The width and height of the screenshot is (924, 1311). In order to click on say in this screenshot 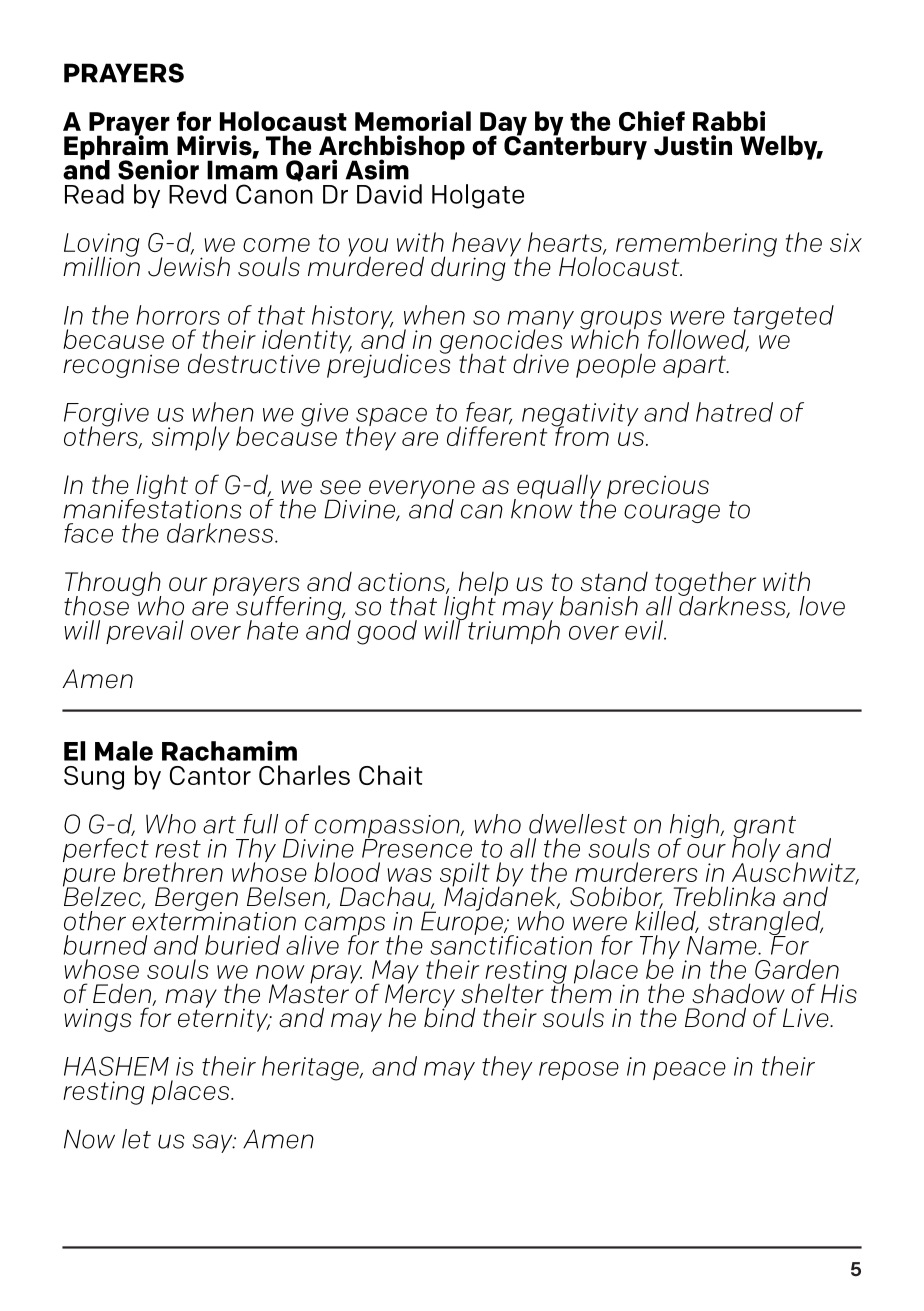, I will do `click(213, 1143)`.
